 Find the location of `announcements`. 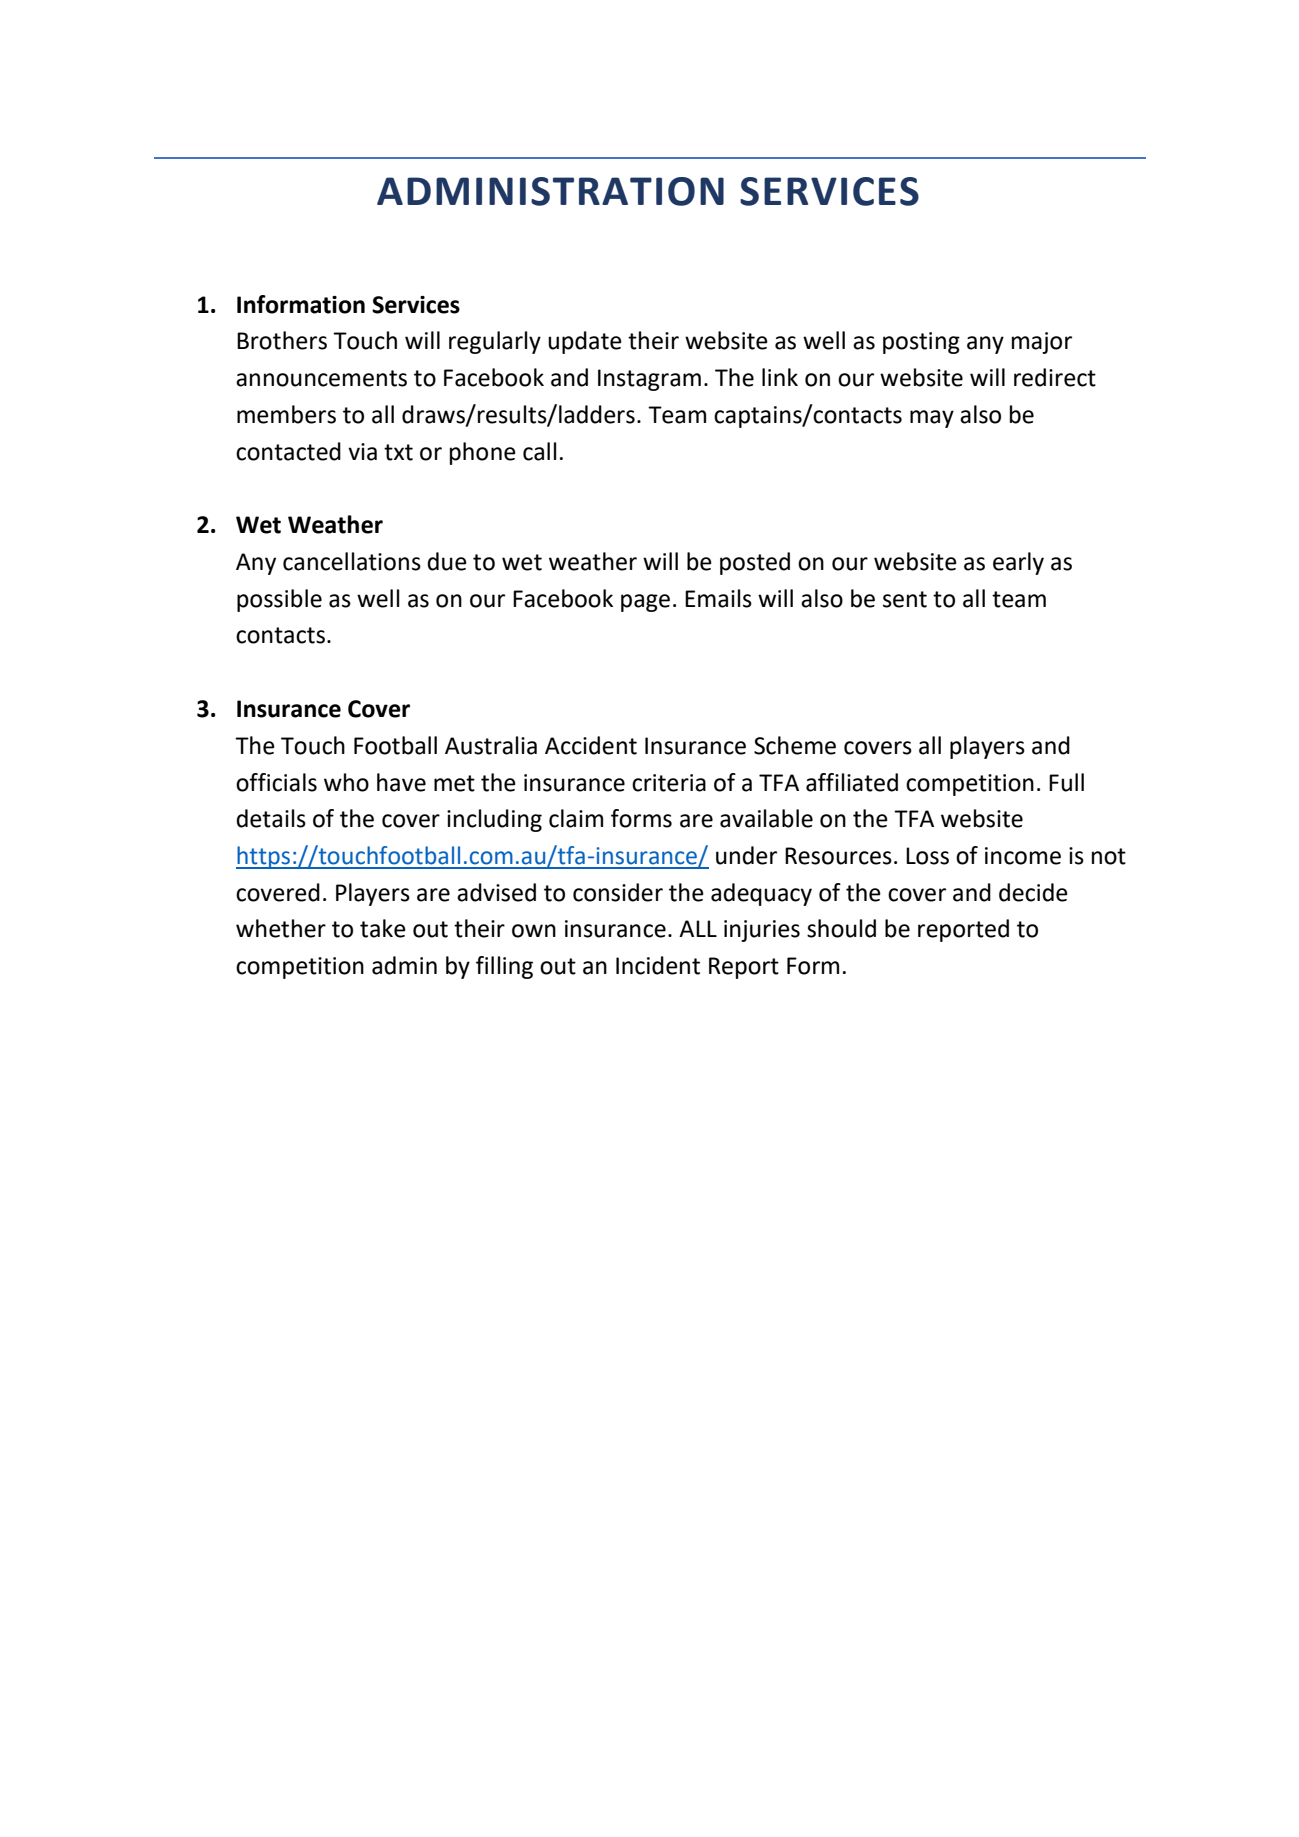

announcements is located at coordinates (321, 378).
